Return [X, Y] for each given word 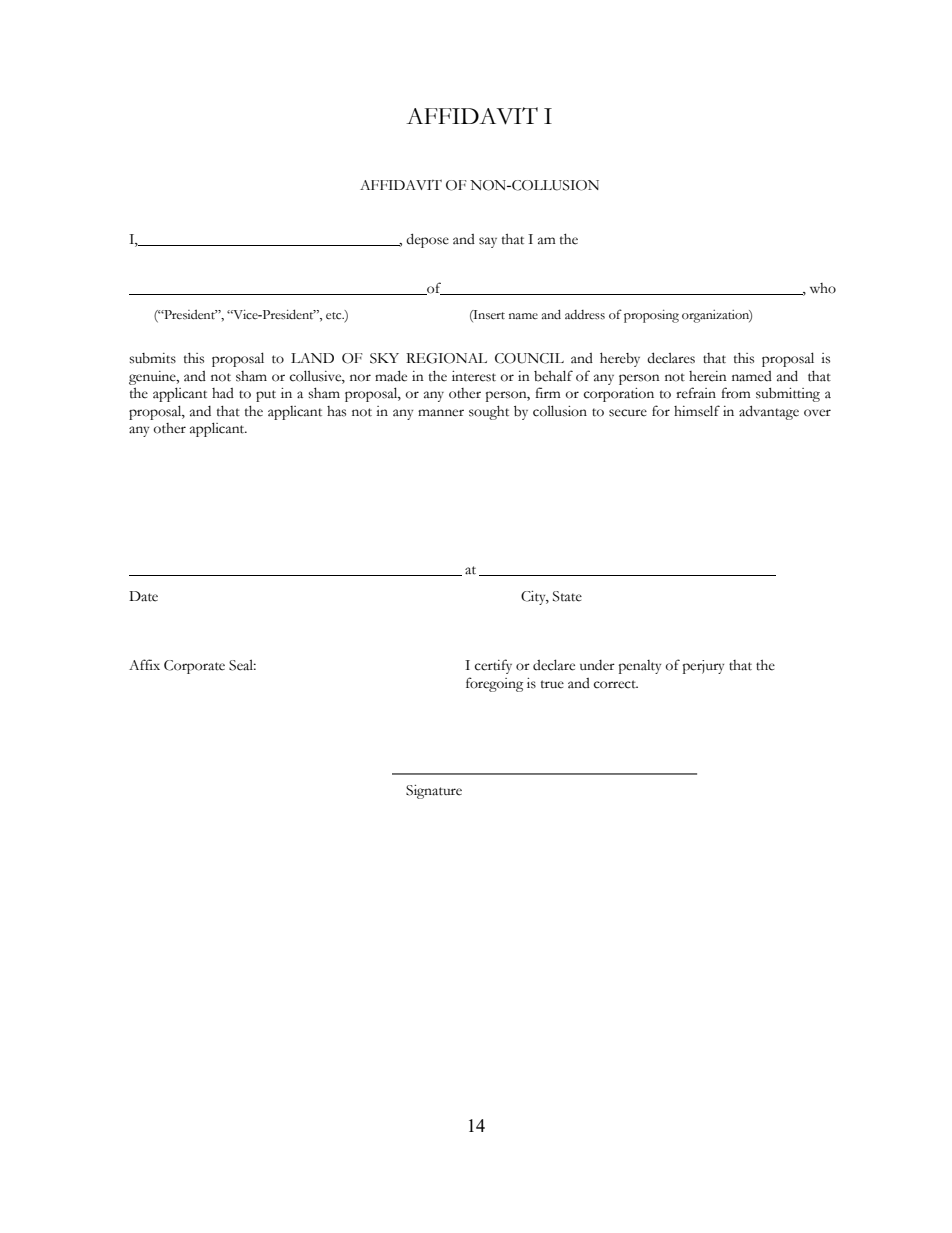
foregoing [494, 684]
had [223, 393]
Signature [434, 792]
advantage [769, 412]
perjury [703, 667]
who [823, 288]
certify [493, 666]
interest [474, 376]
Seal [242, 665]
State [567, 596]
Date [143, 596]
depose [427, 240]
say [488, 242]
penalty [639, 667]
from [736, 393]
